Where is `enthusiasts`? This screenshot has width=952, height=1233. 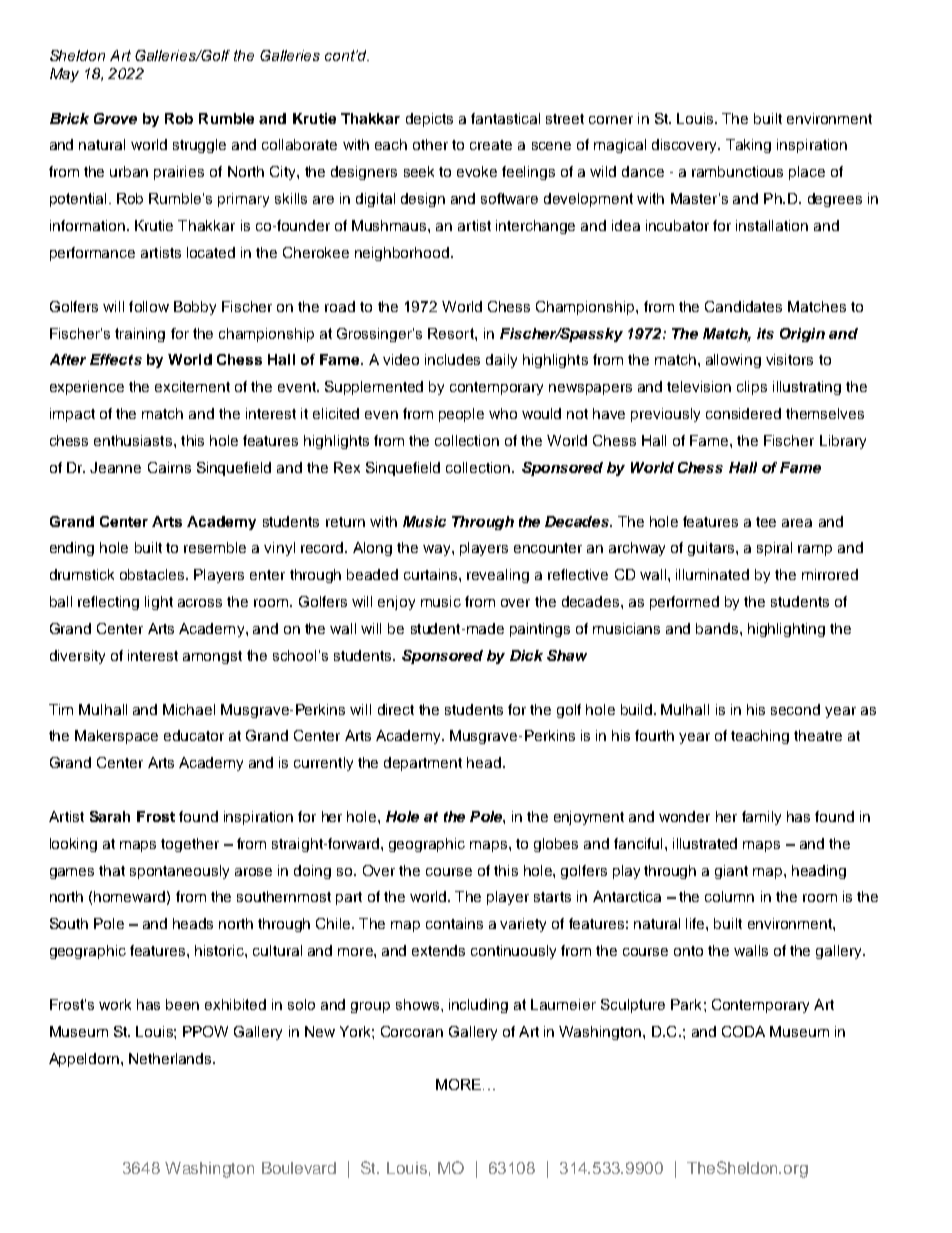
enthusiasts is located at coordinates (133, 440).
